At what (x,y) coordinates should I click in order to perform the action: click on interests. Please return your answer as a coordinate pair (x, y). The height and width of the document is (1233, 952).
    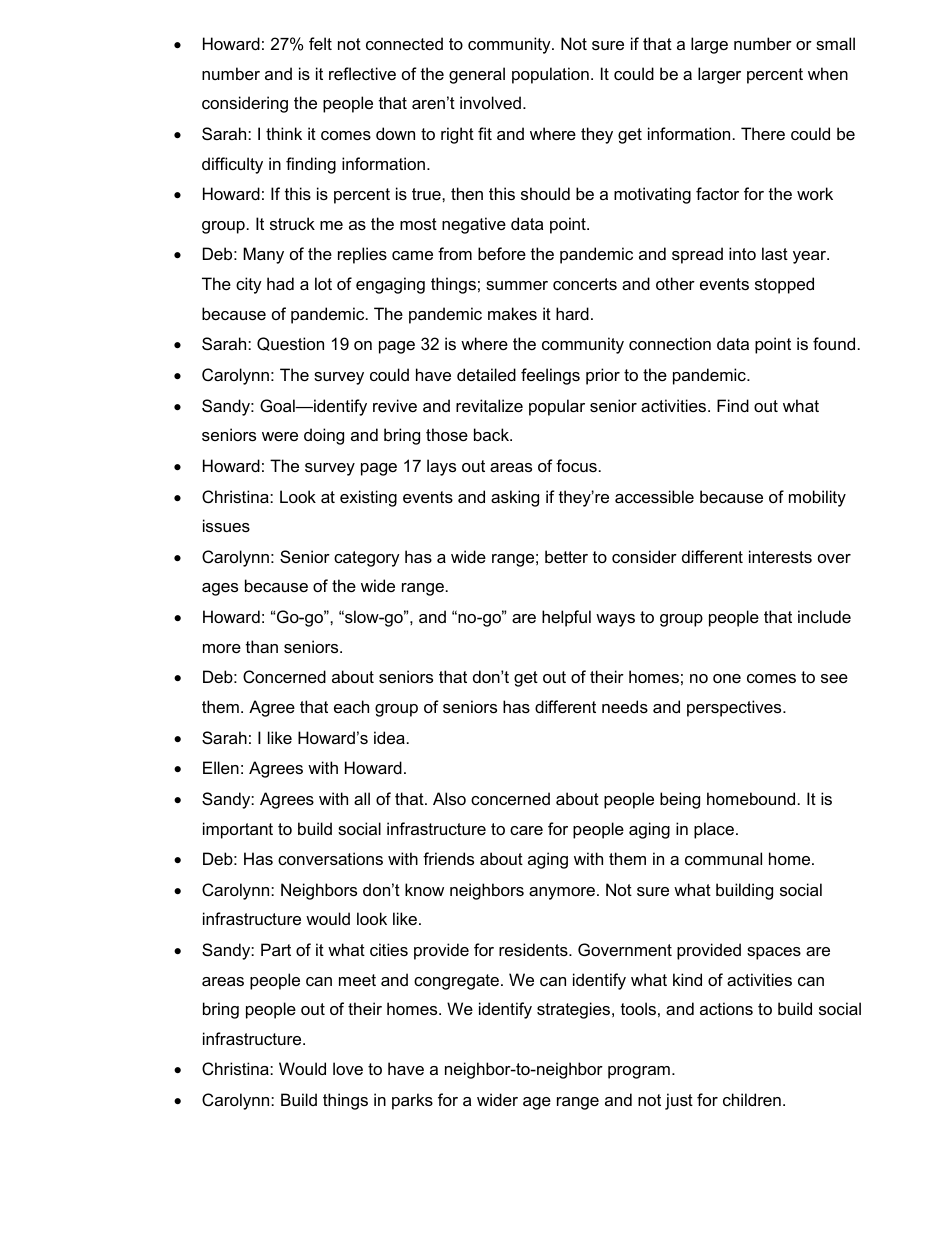
    Looking at the image, I should click on (780, 556).
